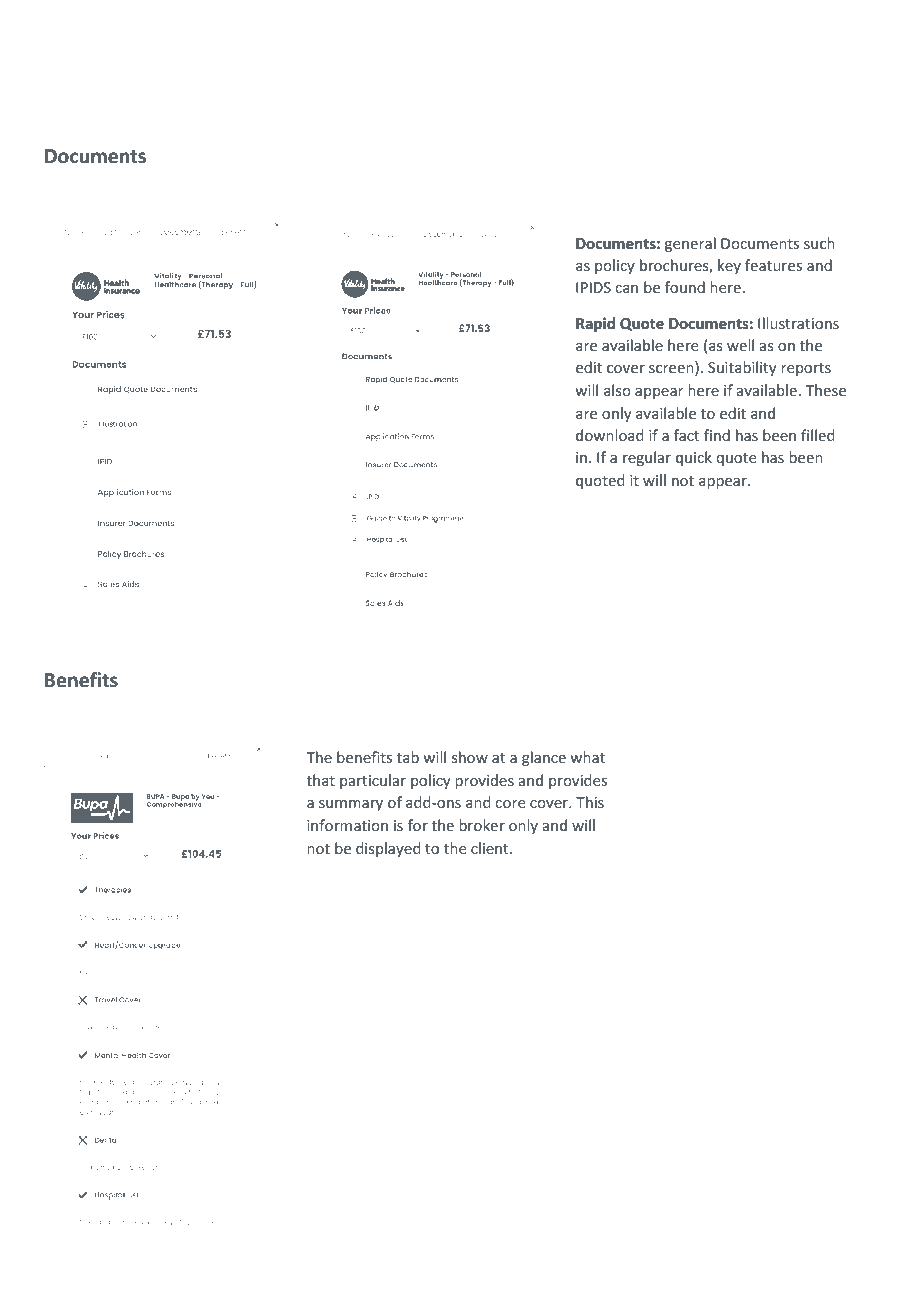  Describe the element at coordinates (672, 370) in the screenshot. I see `screen` at that location.
